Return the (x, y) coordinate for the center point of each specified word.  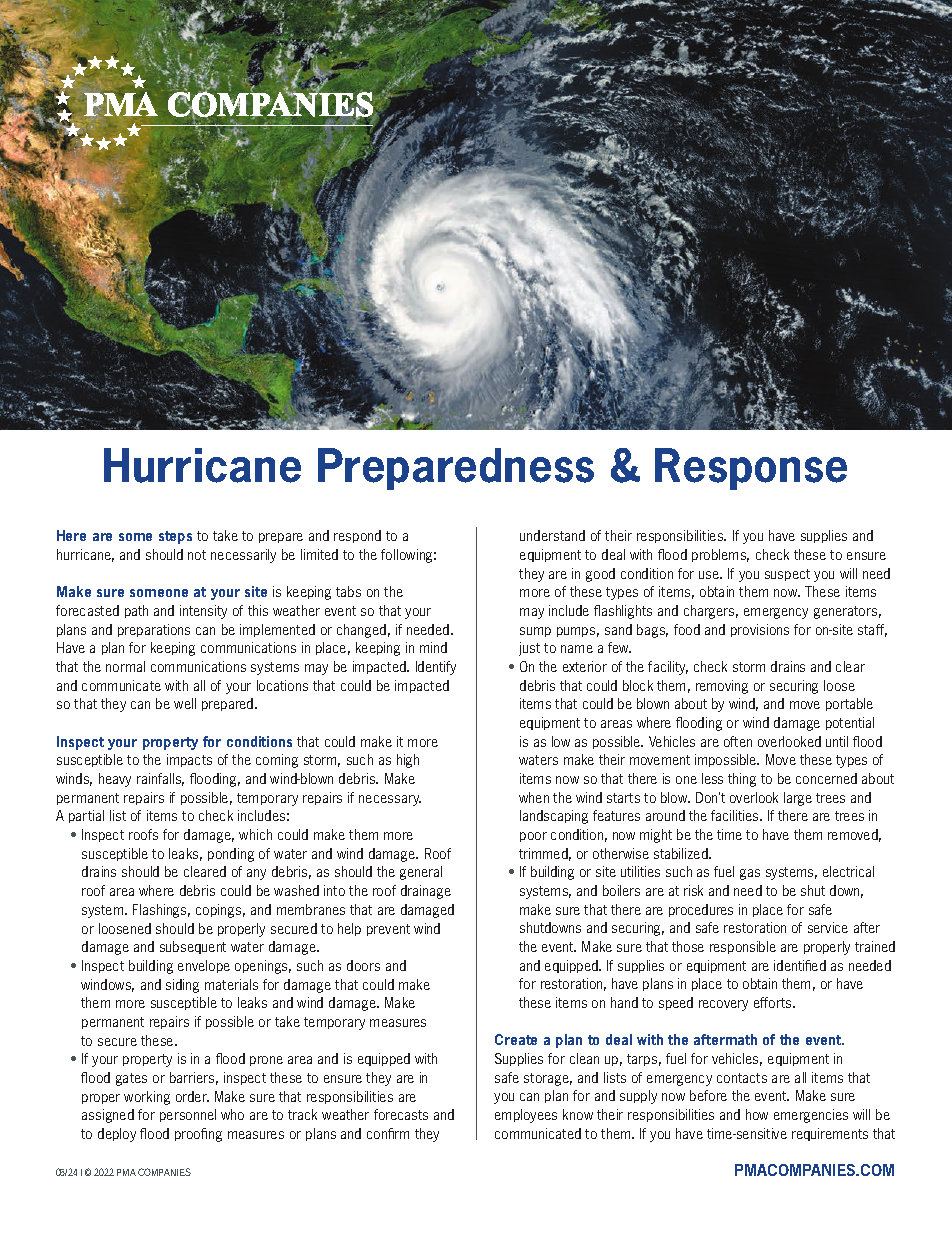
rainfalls (160, 779)
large (798, 799)
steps (175, 537)
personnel (188, 1115)
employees (526, 1116)
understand (552, 535)
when (534, 797)
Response (751, 469)
